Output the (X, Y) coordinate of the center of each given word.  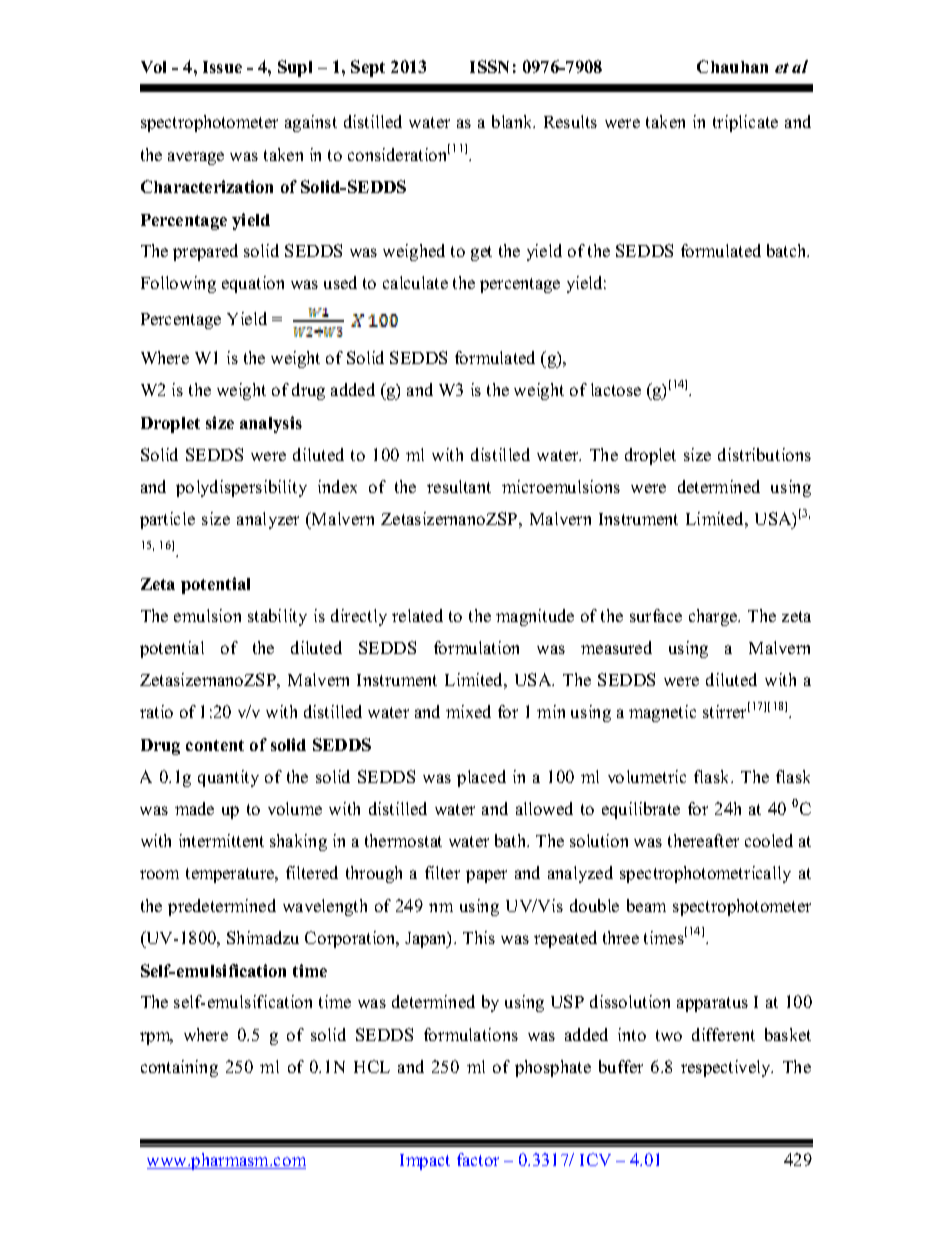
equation (253, 284)
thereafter (703, 840)
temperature (231, 875)
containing (179, 1068)
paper (486, 876)
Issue (222, 67)
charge (714, 617)
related (417, 615)
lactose (616, 389)
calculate (415, 282)
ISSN (489, 66)
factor (478, 1159)
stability (277, 617)
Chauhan (732, 66)
